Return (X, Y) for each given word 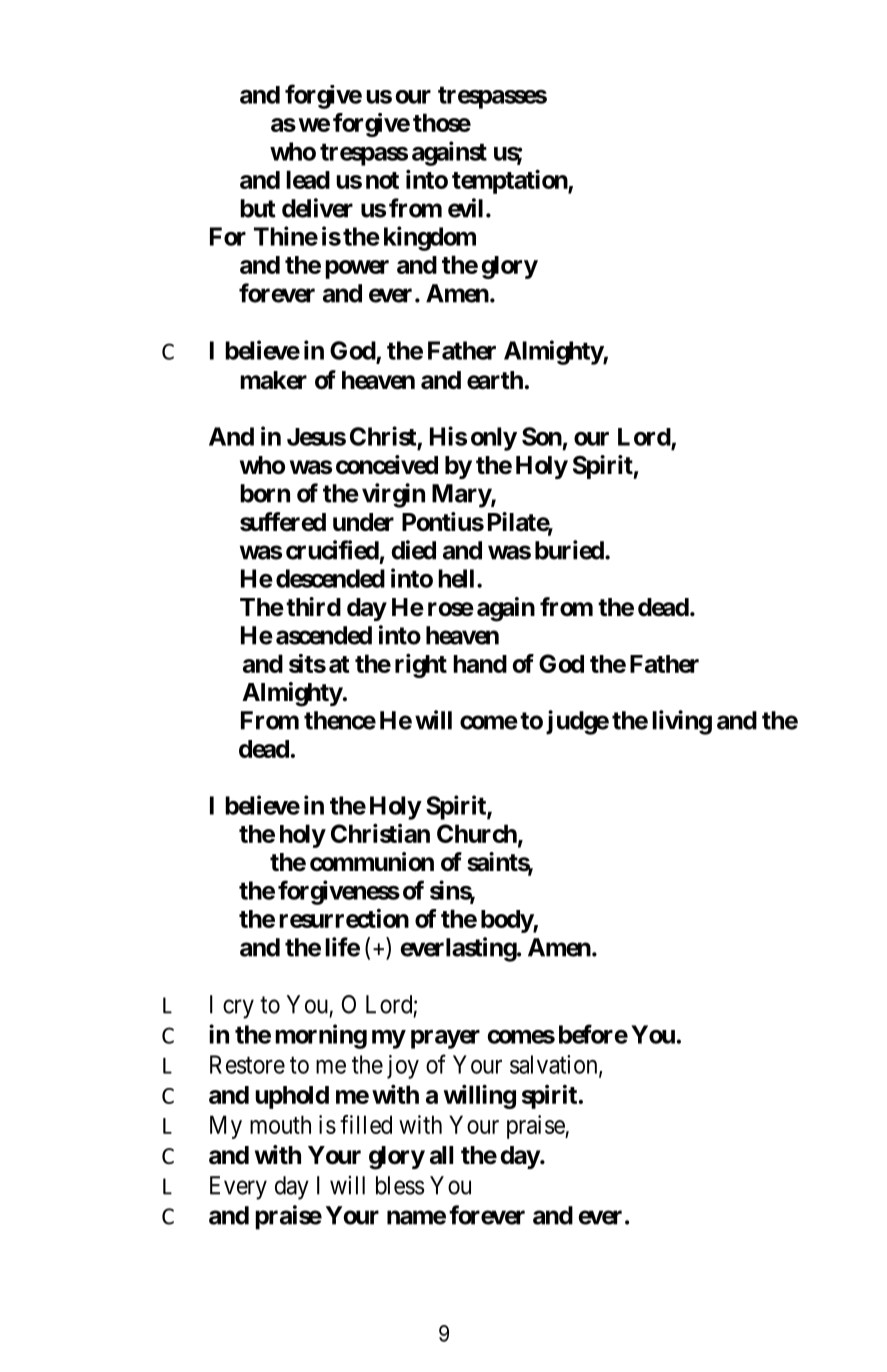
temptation (510, 181)
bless (400, 1185)
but (258, 208)
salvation (555, 1065)
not (382, 180)
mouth (280, 1124)
